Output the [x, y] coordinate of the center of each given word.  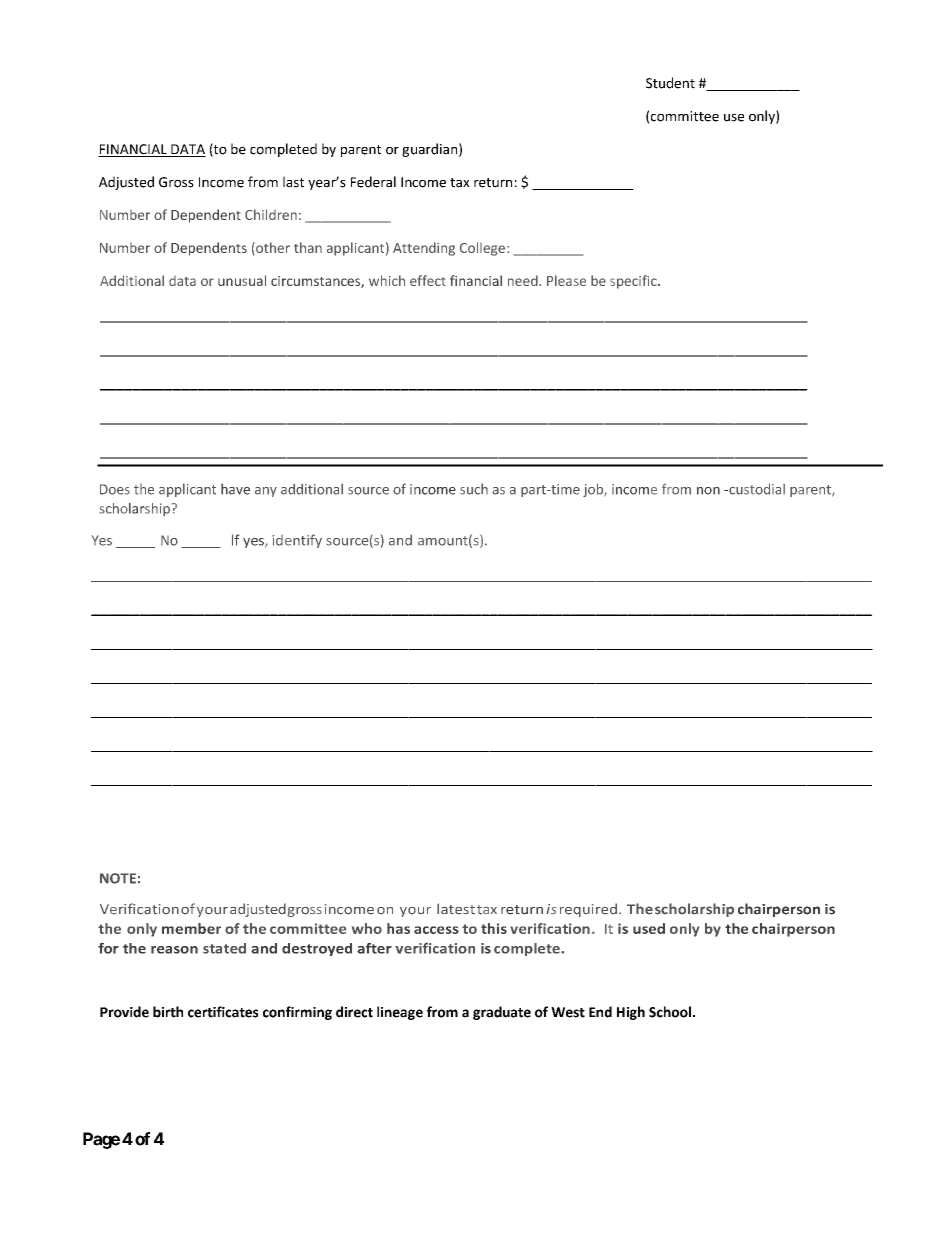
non [708, 491]
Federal [373, 182]
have [235, 489]
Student [670, 83]
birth [168, 1012]
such [474, 489]
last [293, 182]
